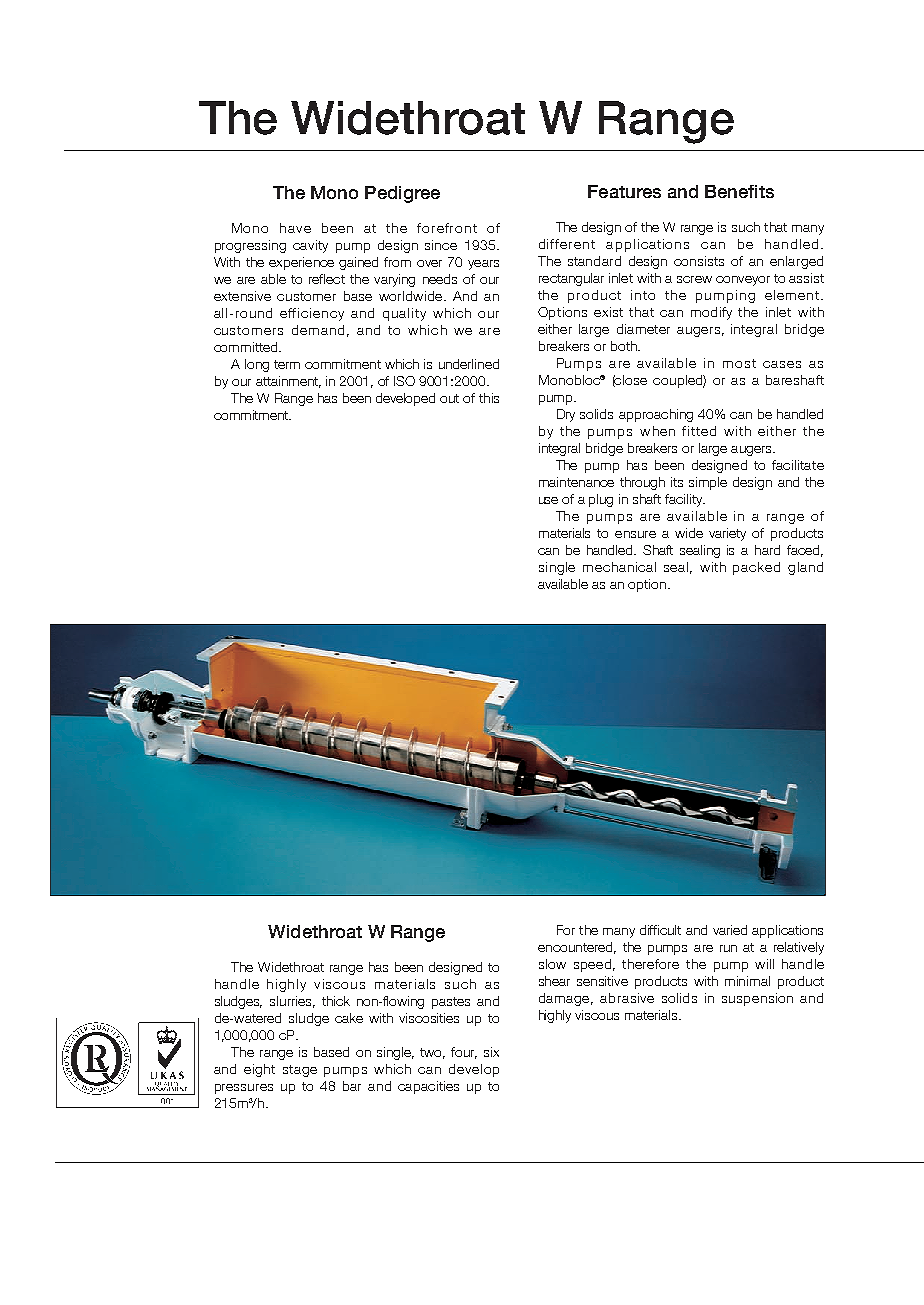 Image resolution: width=924 pixels, height=1305 pixels. Describe the element at coordinates (300, 1071) in the page. I see `stage` at that location.
